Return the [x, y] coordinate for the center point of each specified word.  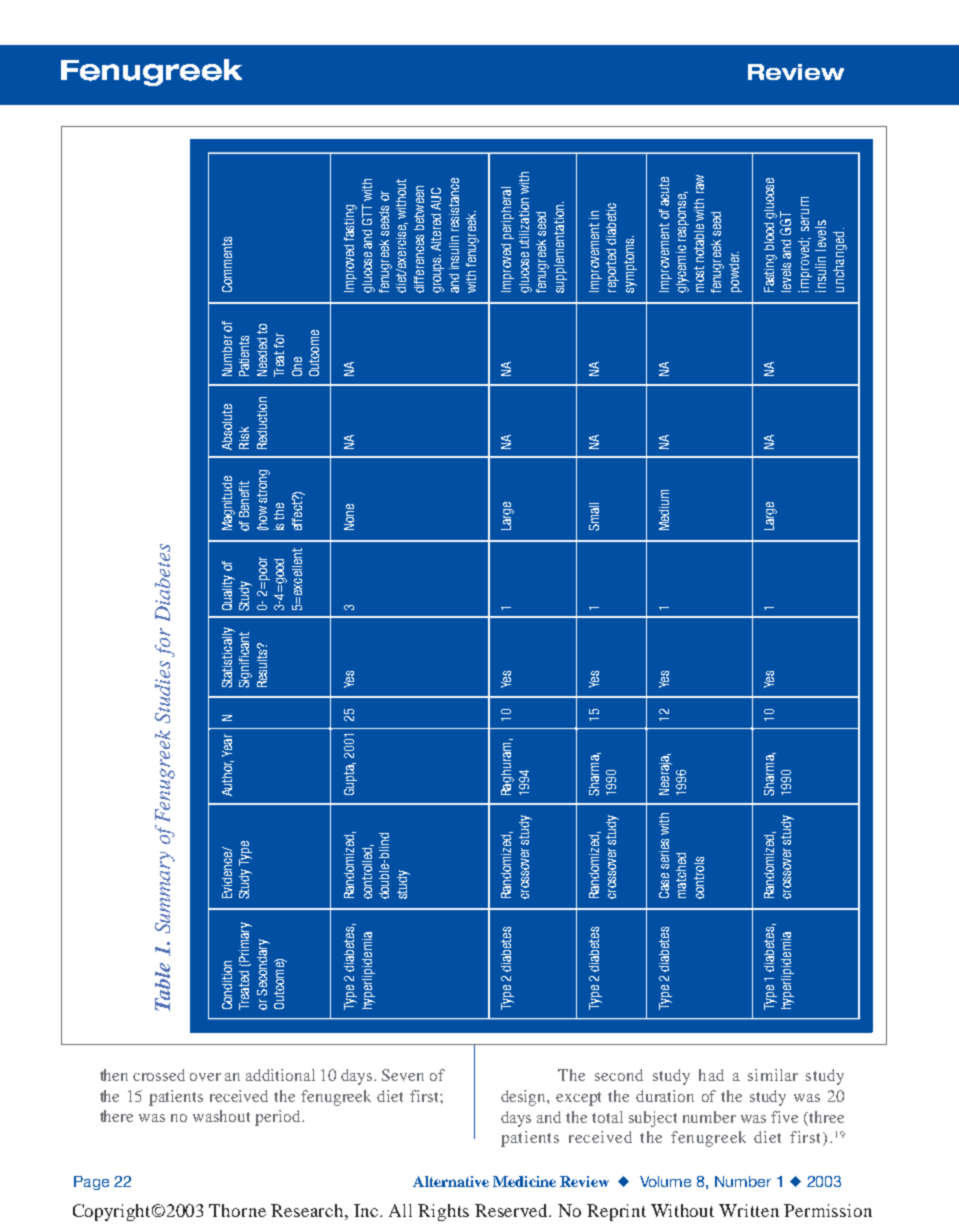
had [711, 1075]
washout [221, 1116]
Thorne [237, 1210]
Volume [665, 1181]
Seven [403, 1075]
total [607, 1117]
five [784, 1117]
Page [91, 1183]
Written [749, 1210]
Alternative [451, 1181]
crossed [159, 1075]
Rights [443, 1212]
